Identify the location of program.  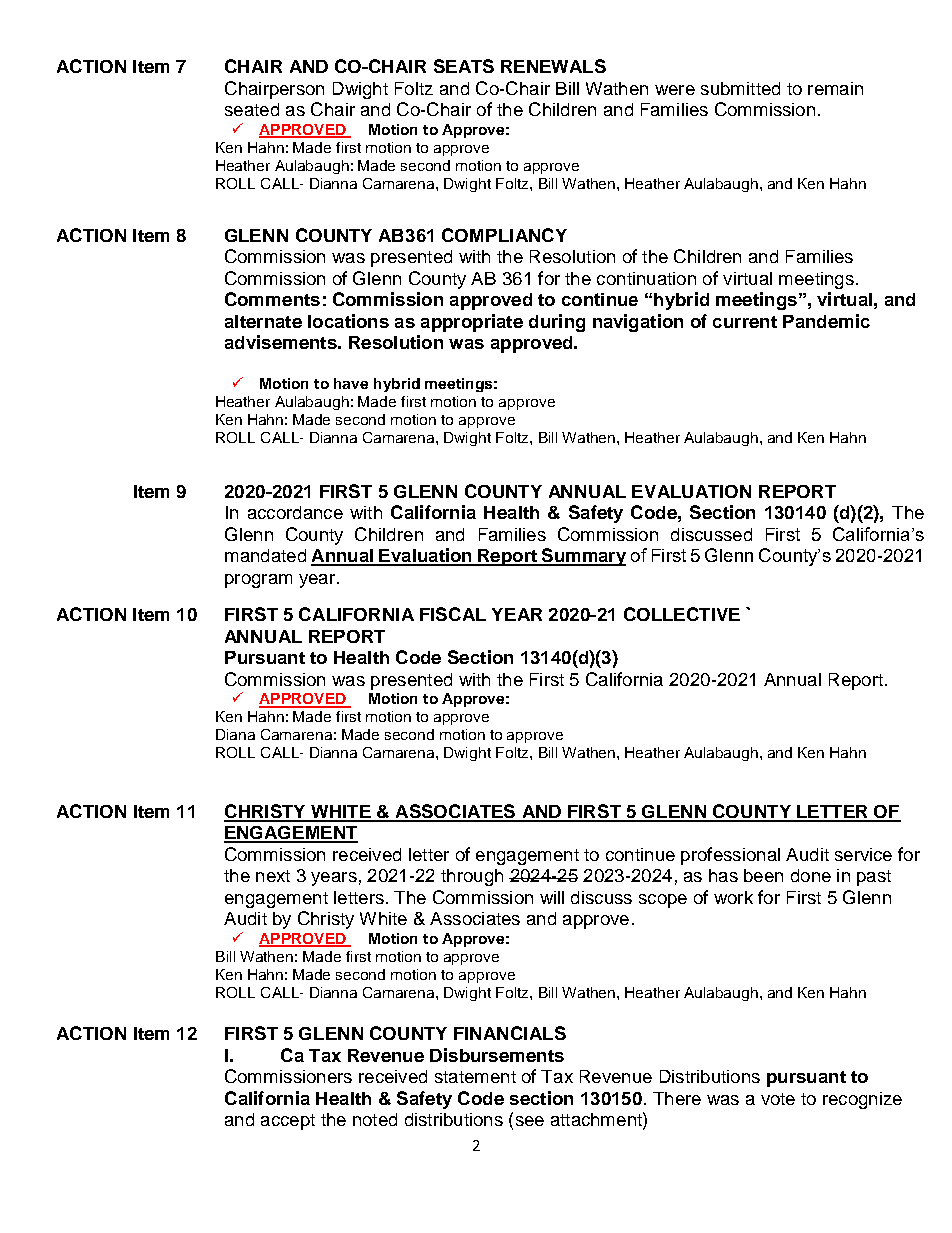
(258, 581).
